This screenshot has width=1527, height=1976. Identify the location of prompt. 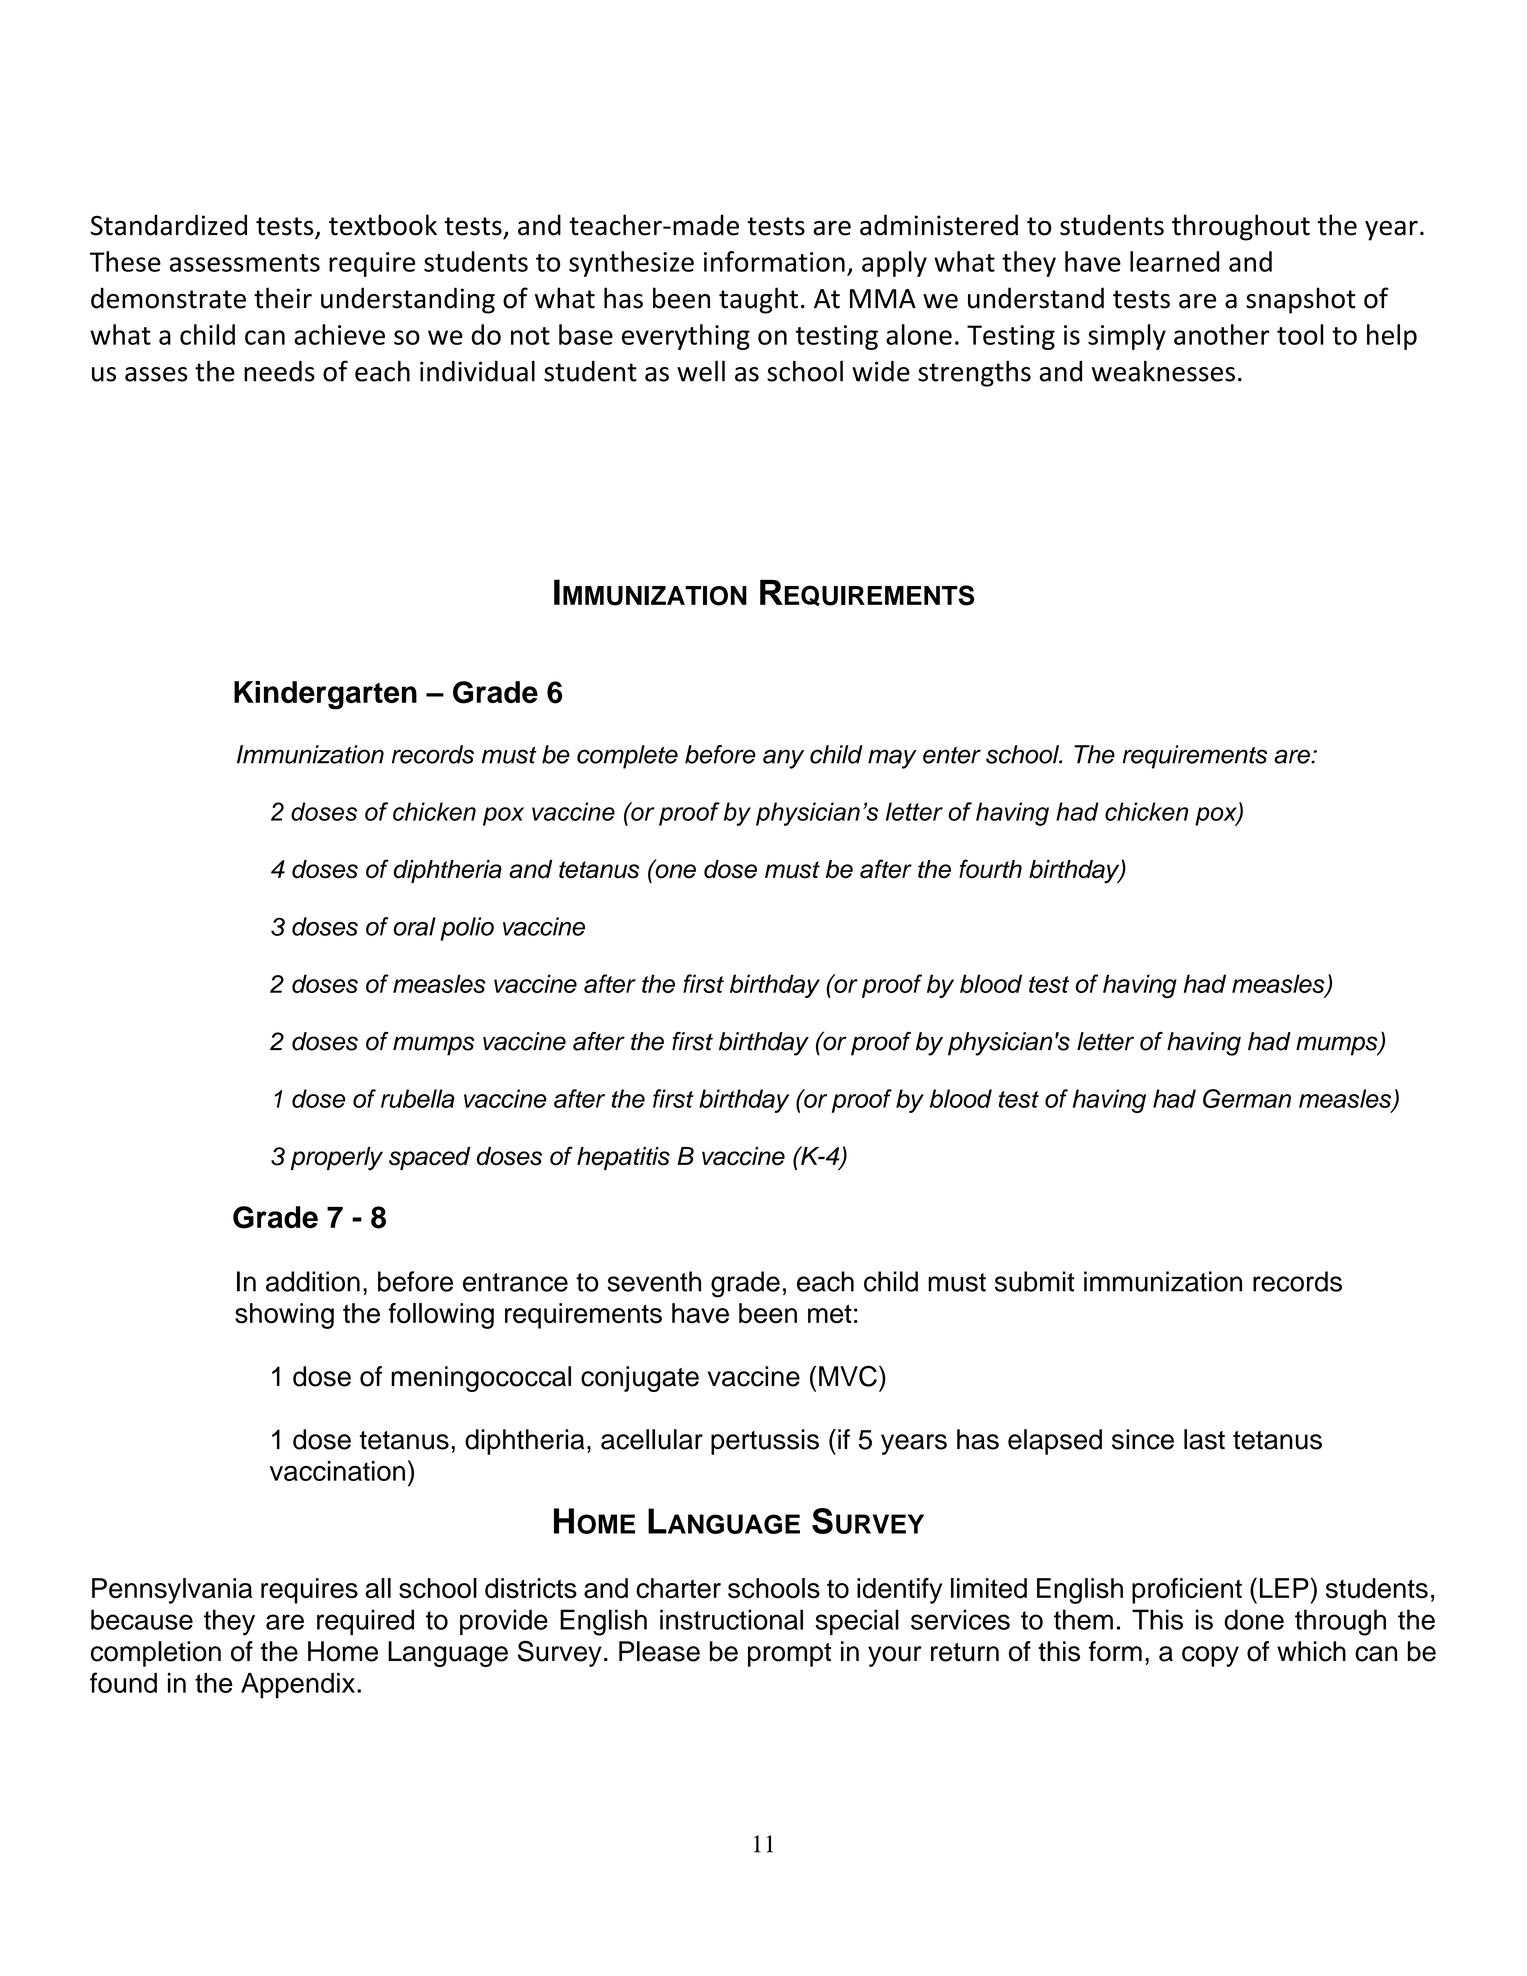
(789, 1655).
